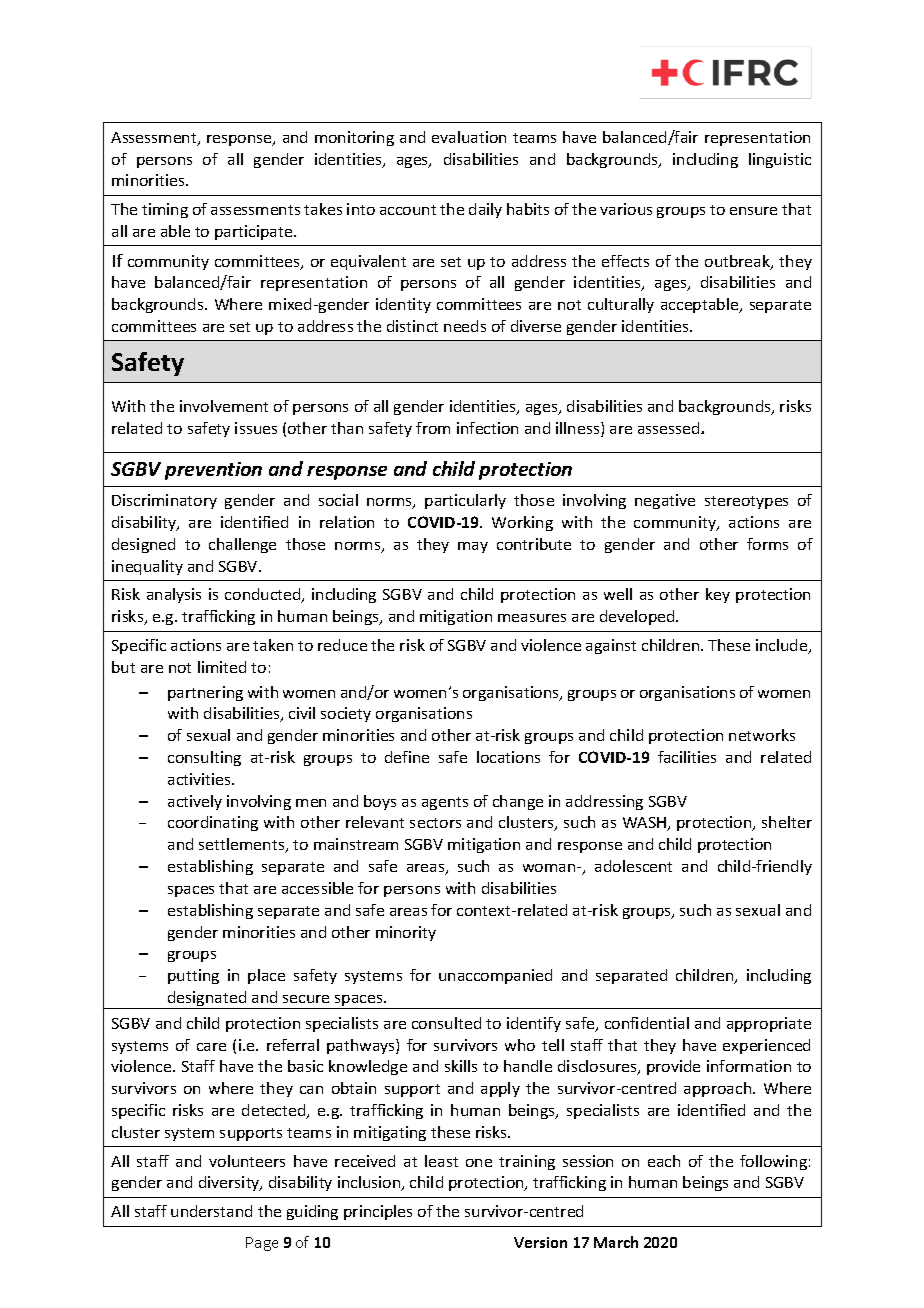  Describe the element at coordinates (469, 137) in the page. I see `evaluation` at that location.
